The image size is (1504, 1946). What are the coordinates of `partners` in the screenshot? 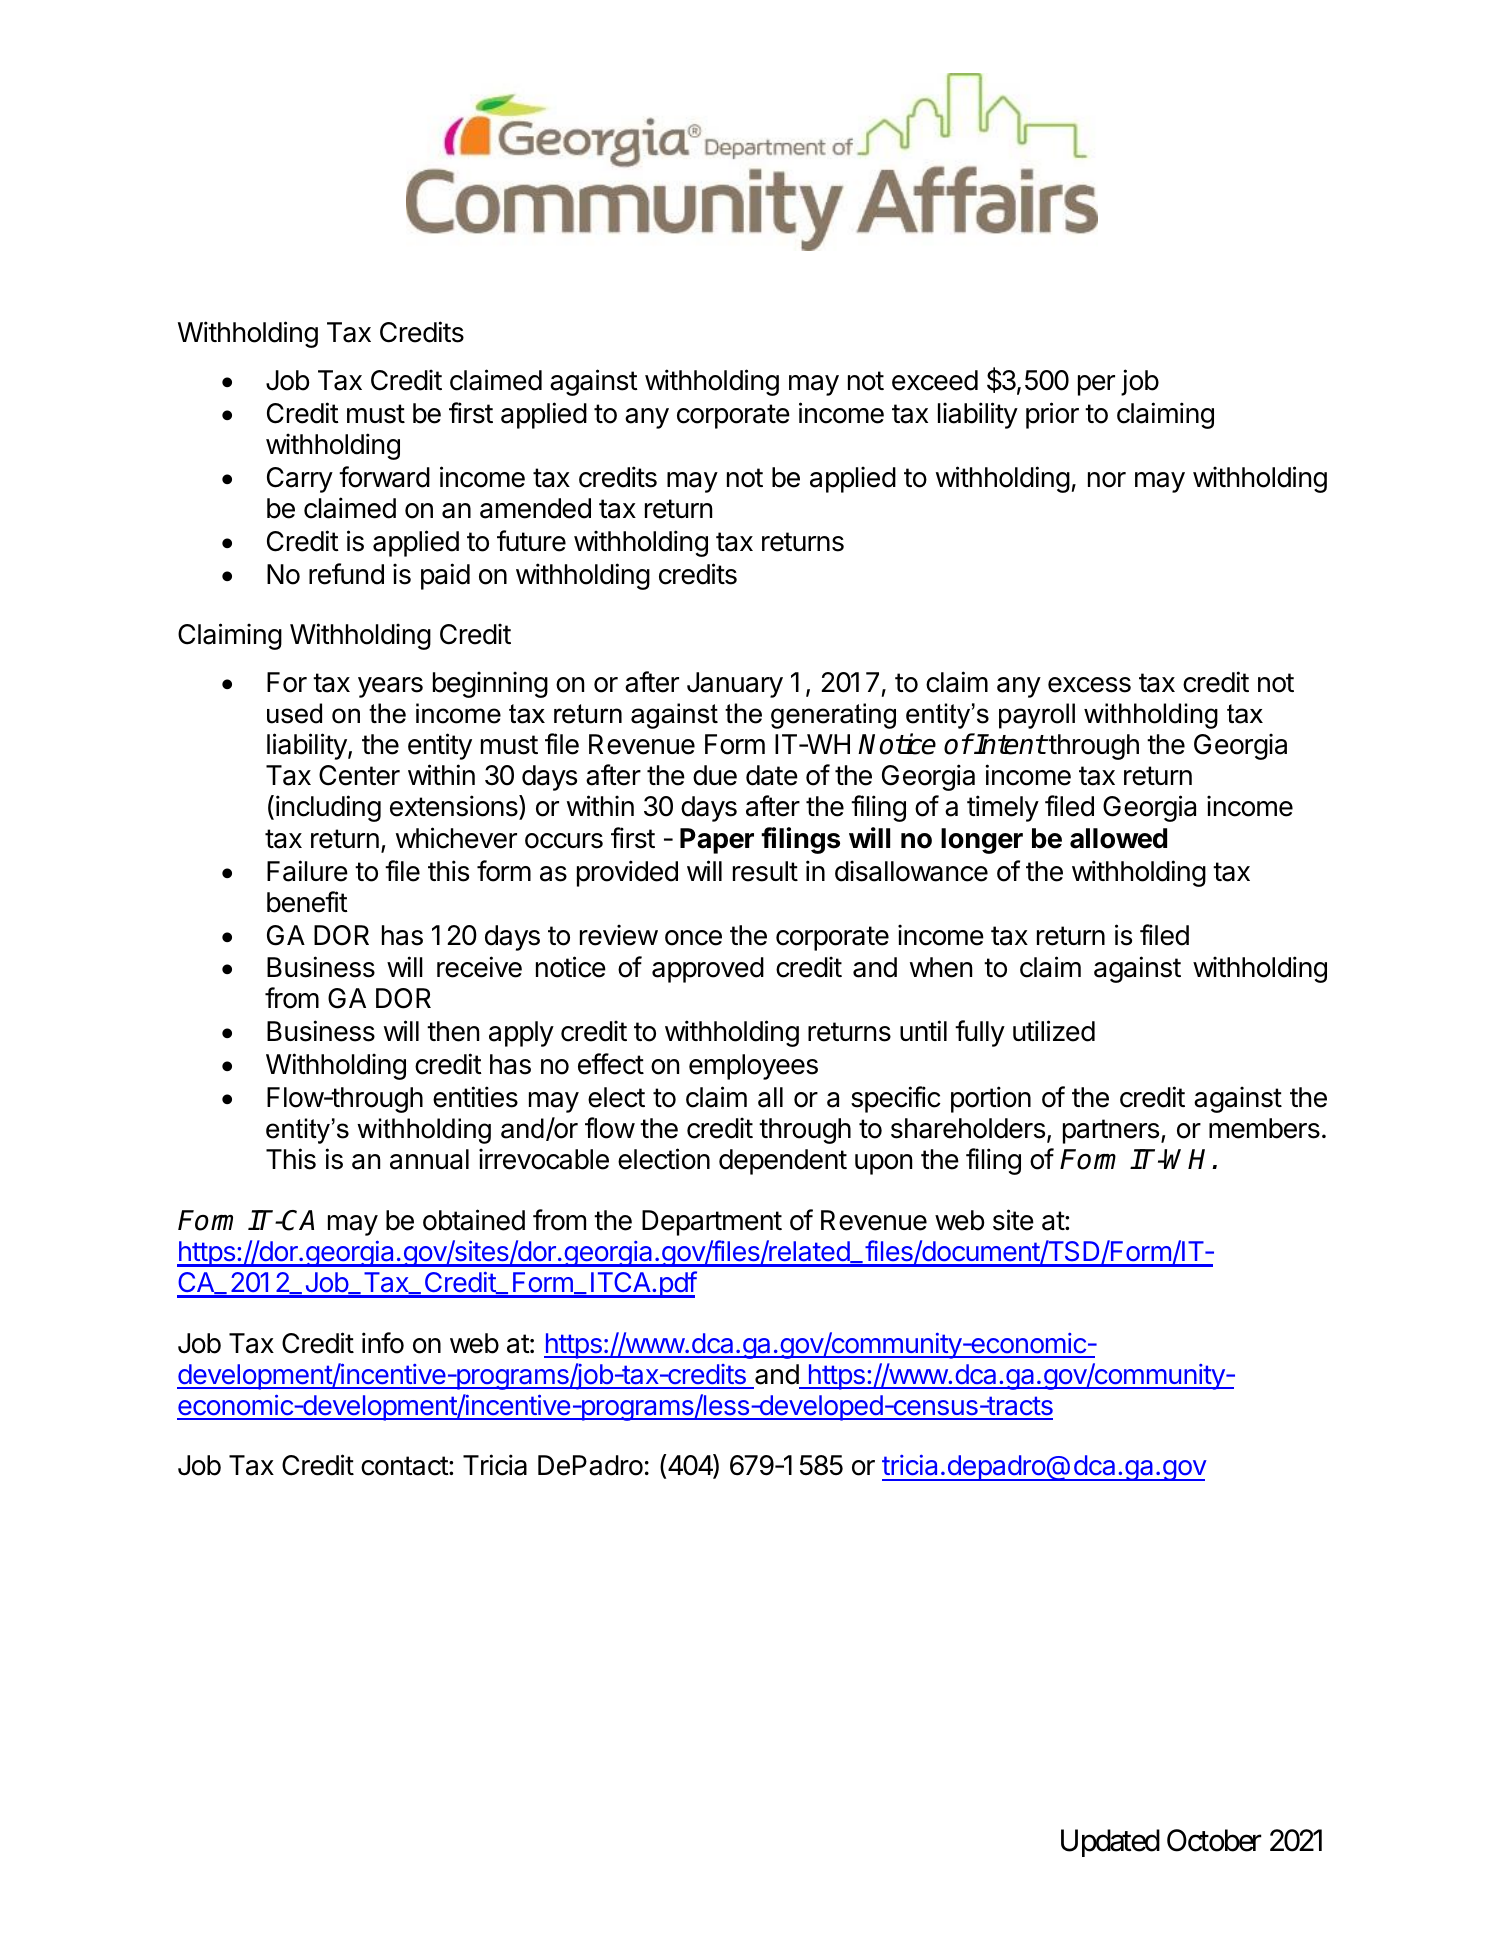 It's located at (1111, 1131).
